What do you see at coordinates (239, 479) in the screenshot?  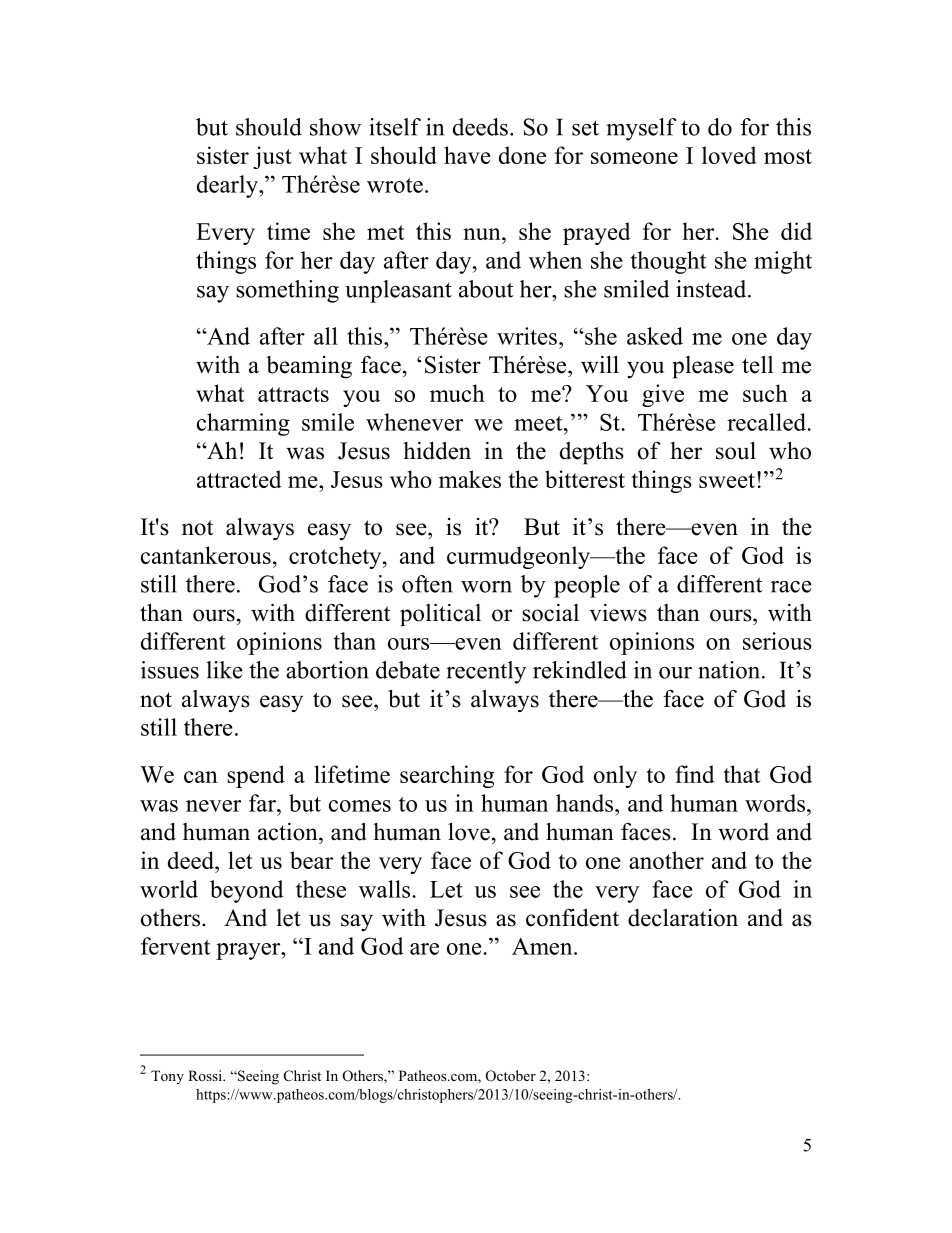 I see `attracted` at bounding box center [239, 479].
